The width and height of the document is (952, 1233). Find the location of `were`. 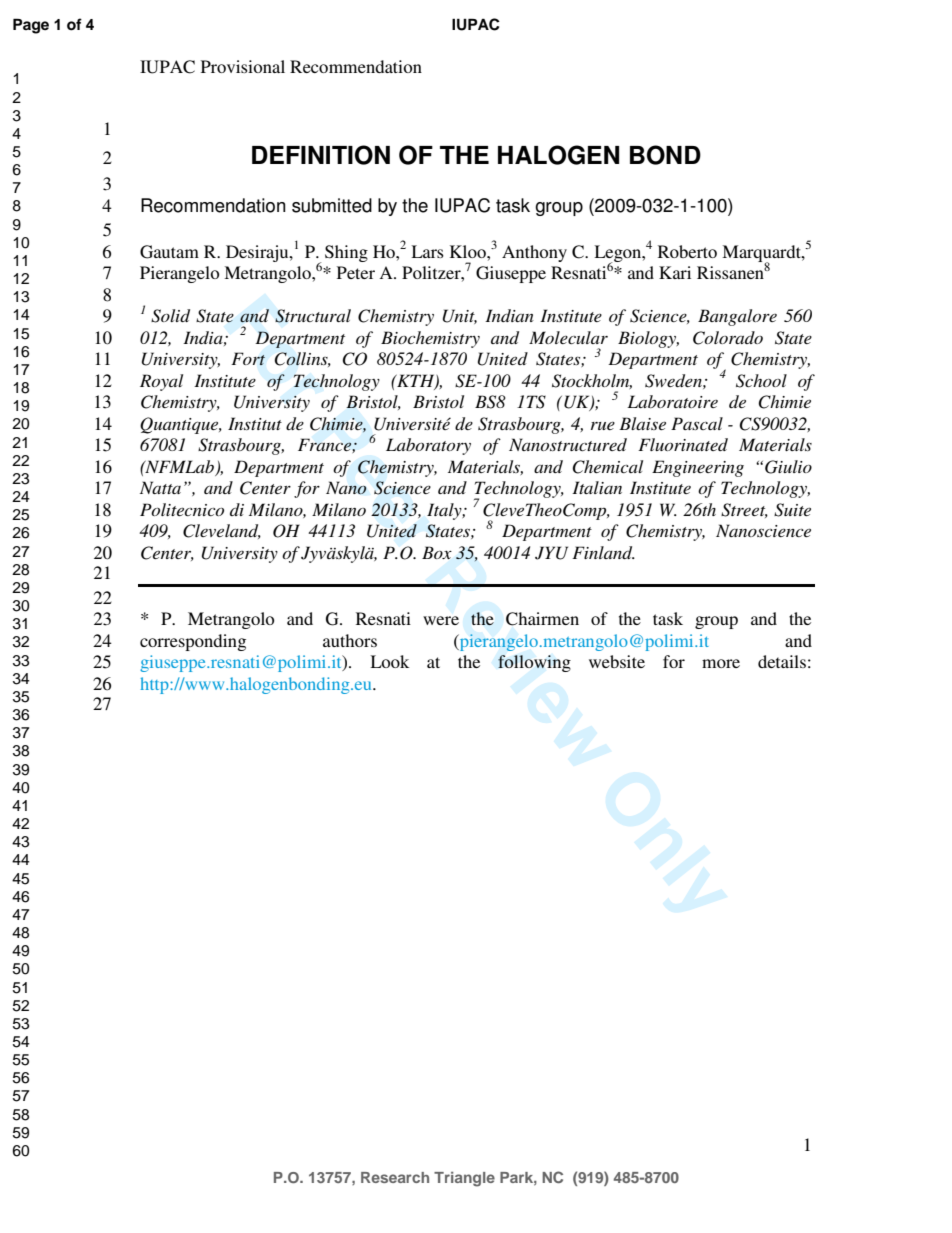

were is located at coordinates (441, 620).
